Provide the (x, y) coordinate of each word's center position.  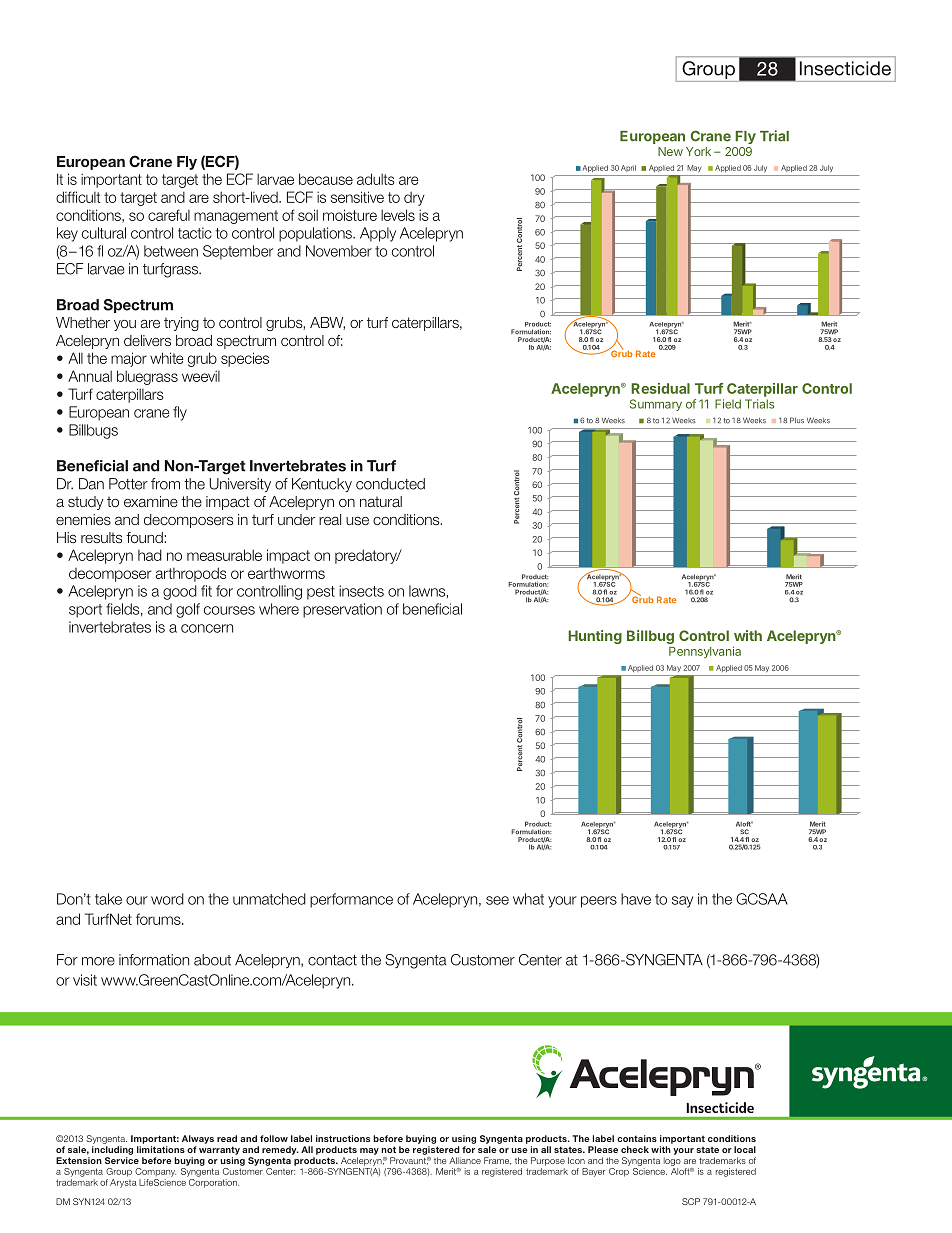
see (497, 900)
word (167, 899)
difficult (78, 197)
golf (188, 610)
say (682, 902)
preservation (342, 610)
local (745, 1149)
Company (155, 1172)
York (698, 151)
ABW (327, 323)
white (167, 358)
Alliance (465, 1160)
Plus (797, 420)
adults (376, 179)
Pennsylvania (705, 652)
